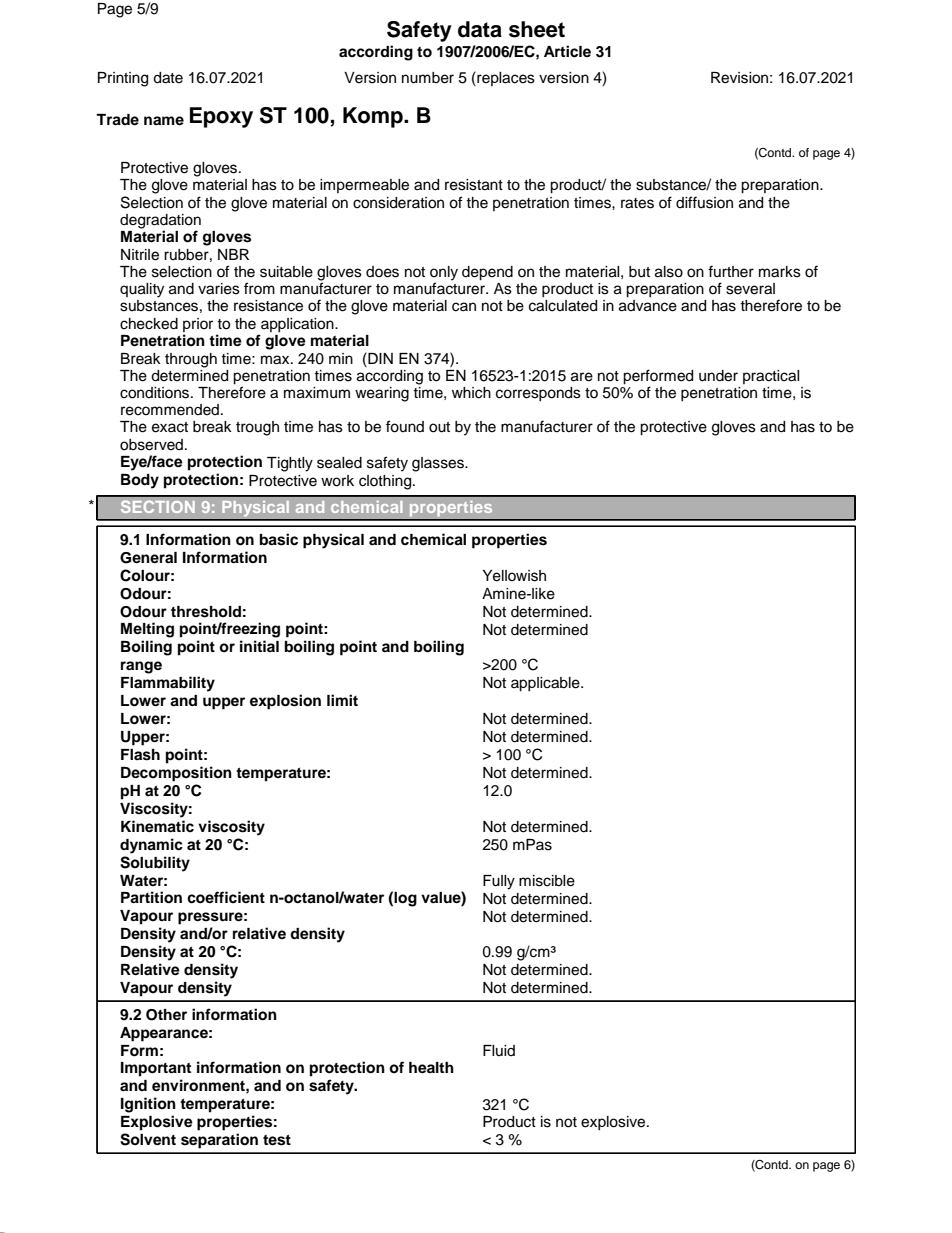  What do you see at coordinates (439, 464) in the page?
I see `glasses` at bounding box center [439, 464].
